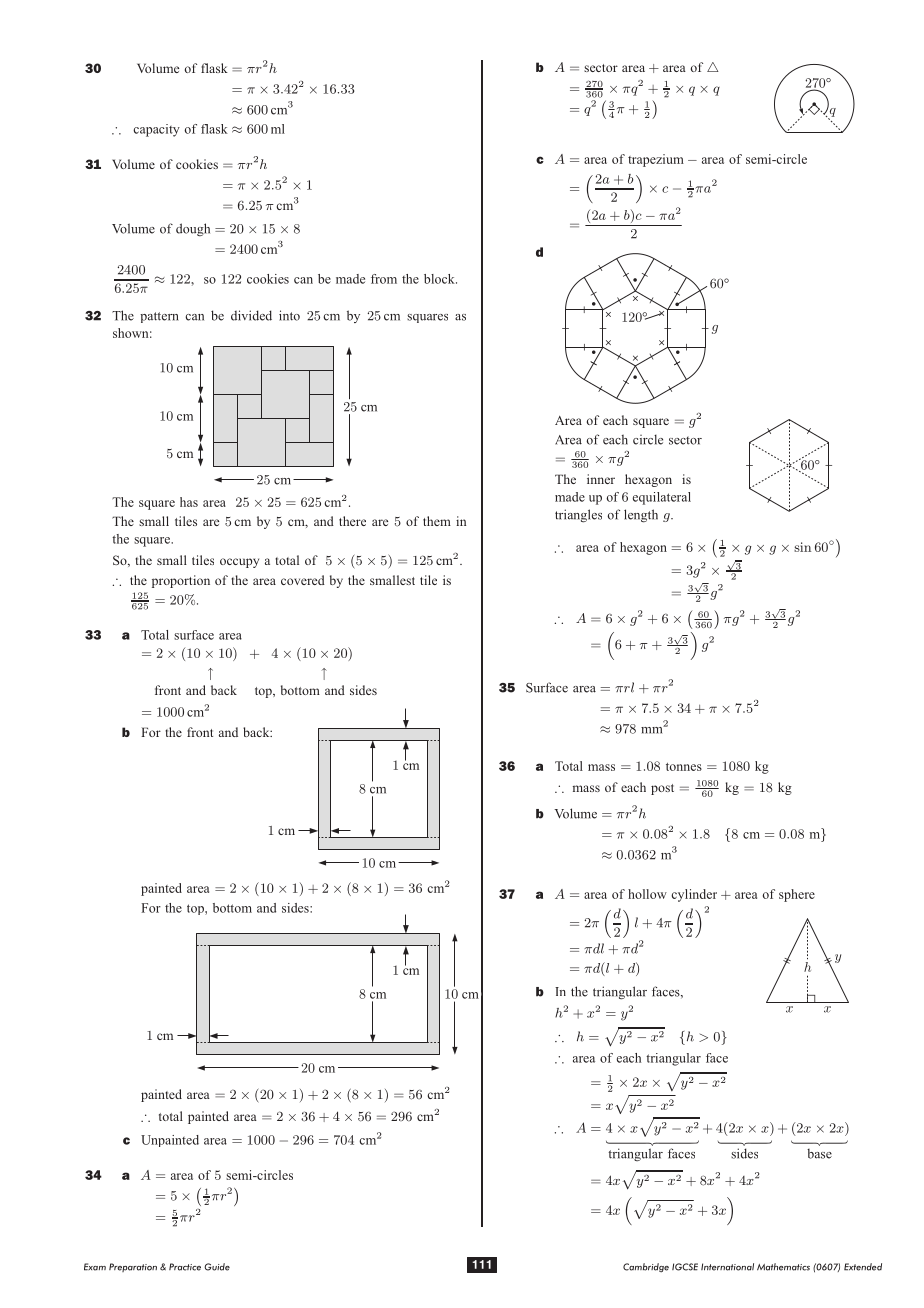 The image size is (924, 1308). Describe the element at coordinates (156, 130) in the image. I see `capacity` at that location.
